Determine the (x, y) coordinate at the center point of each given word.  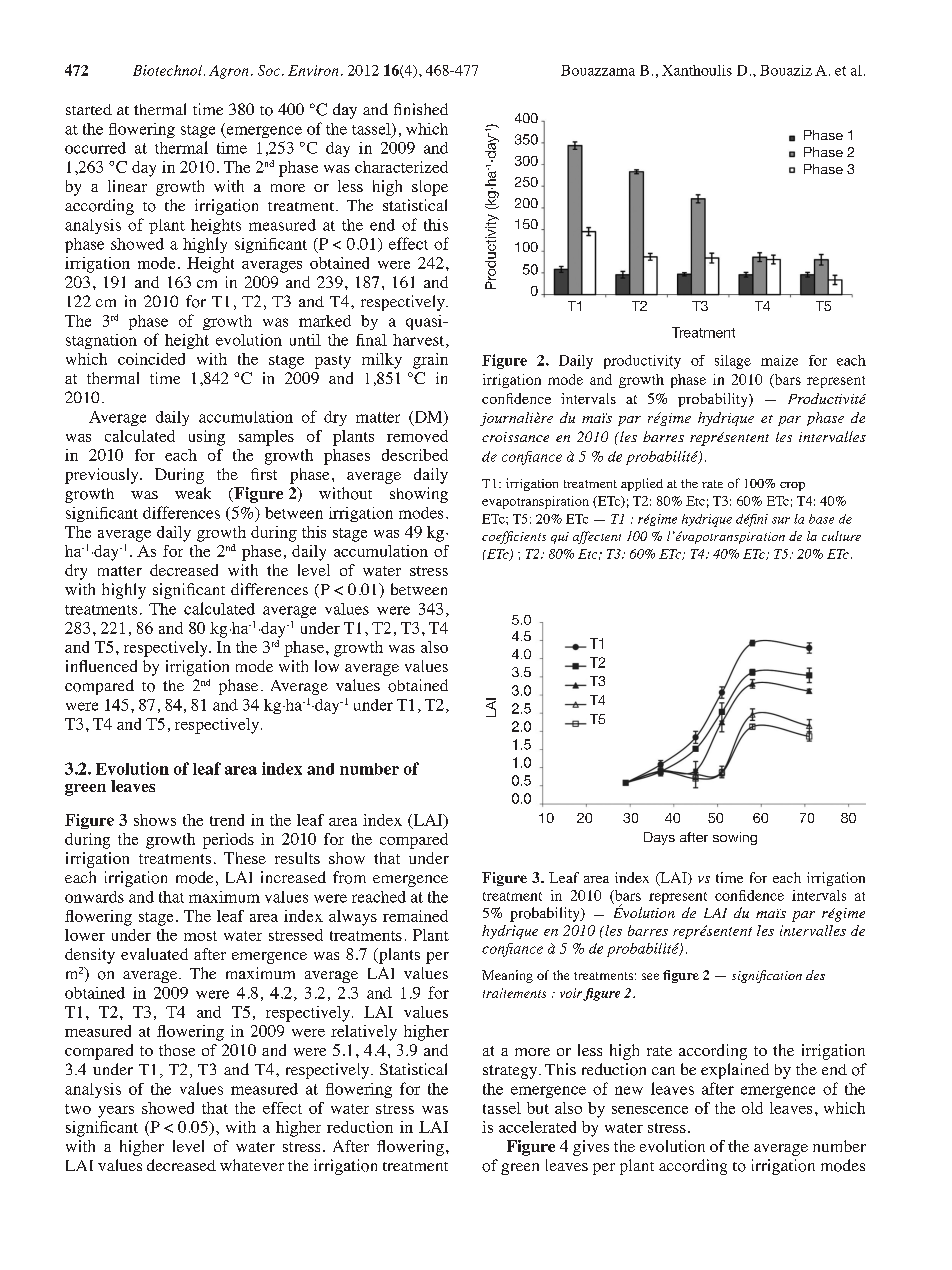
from (349, 877)
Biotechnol (169, 70)
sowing (735, 838)
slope (430, 188)
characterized (401, 167)
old (752, 1108)
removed (417, 436)
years (116, 1112)
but (538, 1108)
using (207, 438)
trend (227, 820)
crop (792, 486)
